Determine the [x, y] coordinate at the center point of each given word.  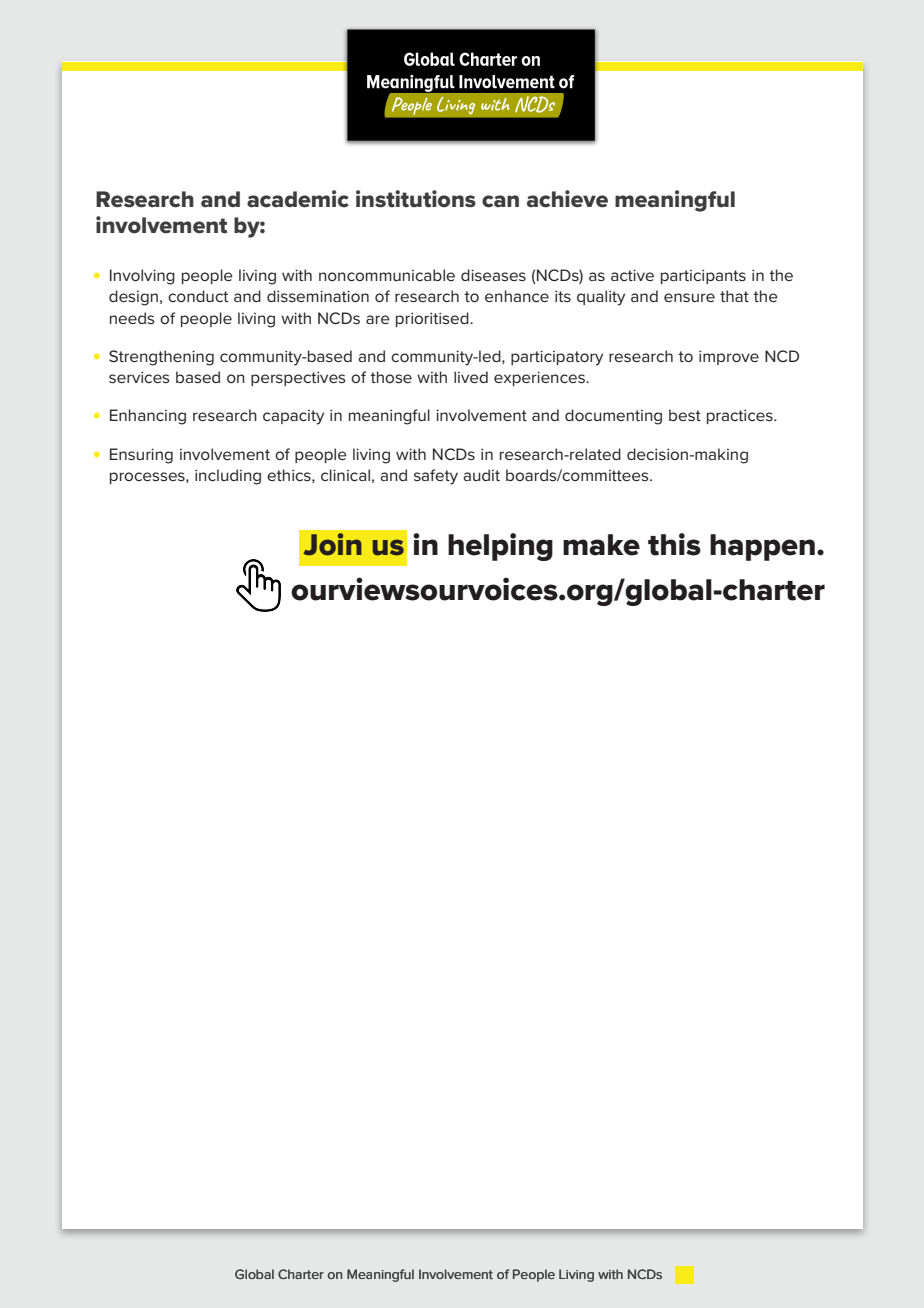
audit [481, 475]
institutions [416, 199]
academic [298, 199]
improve [729, 357]
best [685, 415]
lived [471, 377]
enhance [517, 296]
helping [500, 547]
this [674, 544]
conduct [198, 296]
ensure [689, 297]
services [139, 377]
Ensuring [141, 456]
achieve [567, 199]
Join [332, 544]
